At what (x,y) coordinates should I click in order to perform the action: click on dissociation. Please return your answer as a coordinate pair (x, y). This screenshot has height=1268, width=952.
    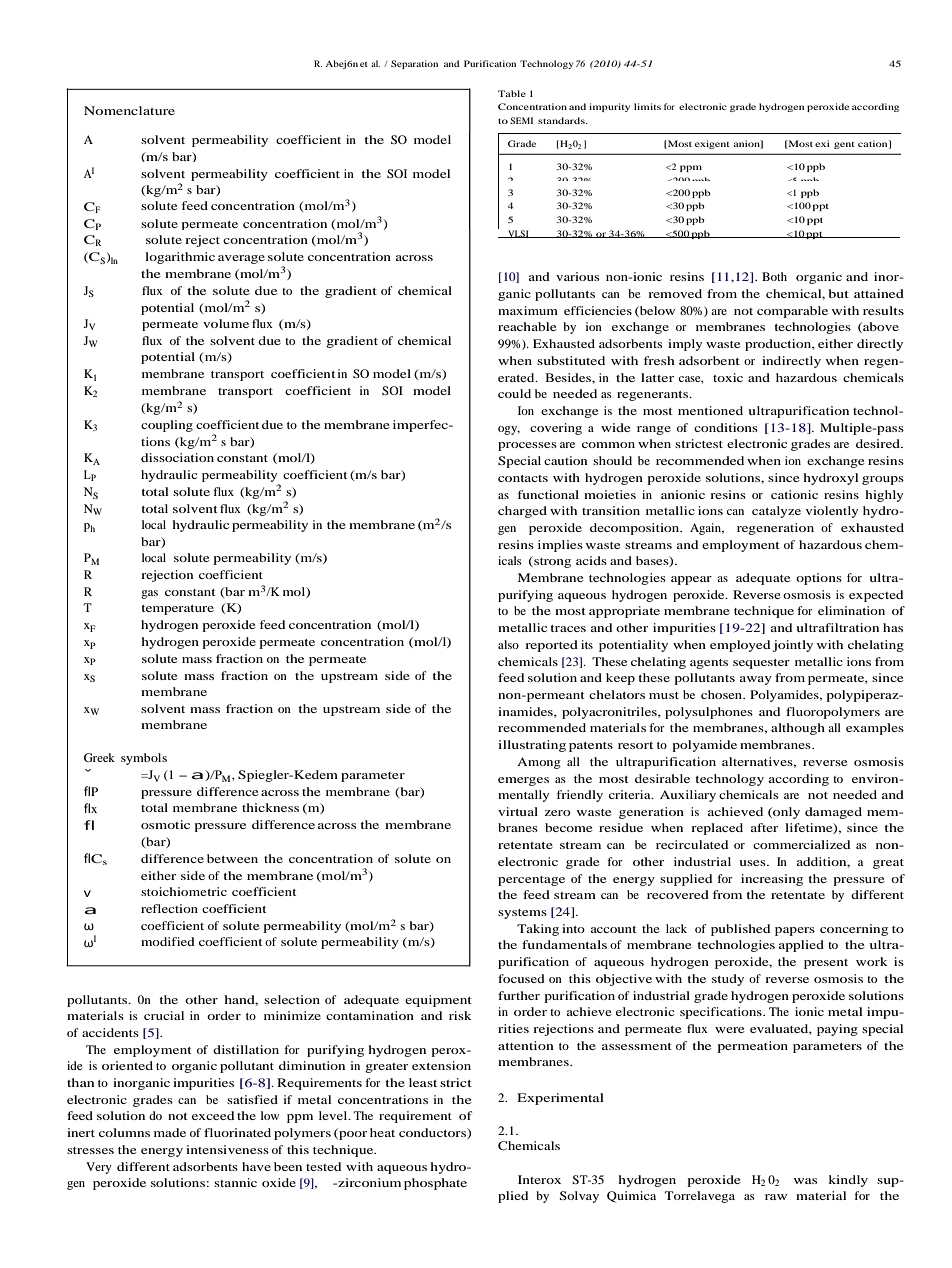
    Looking at the image, I should click on (177, 457).
